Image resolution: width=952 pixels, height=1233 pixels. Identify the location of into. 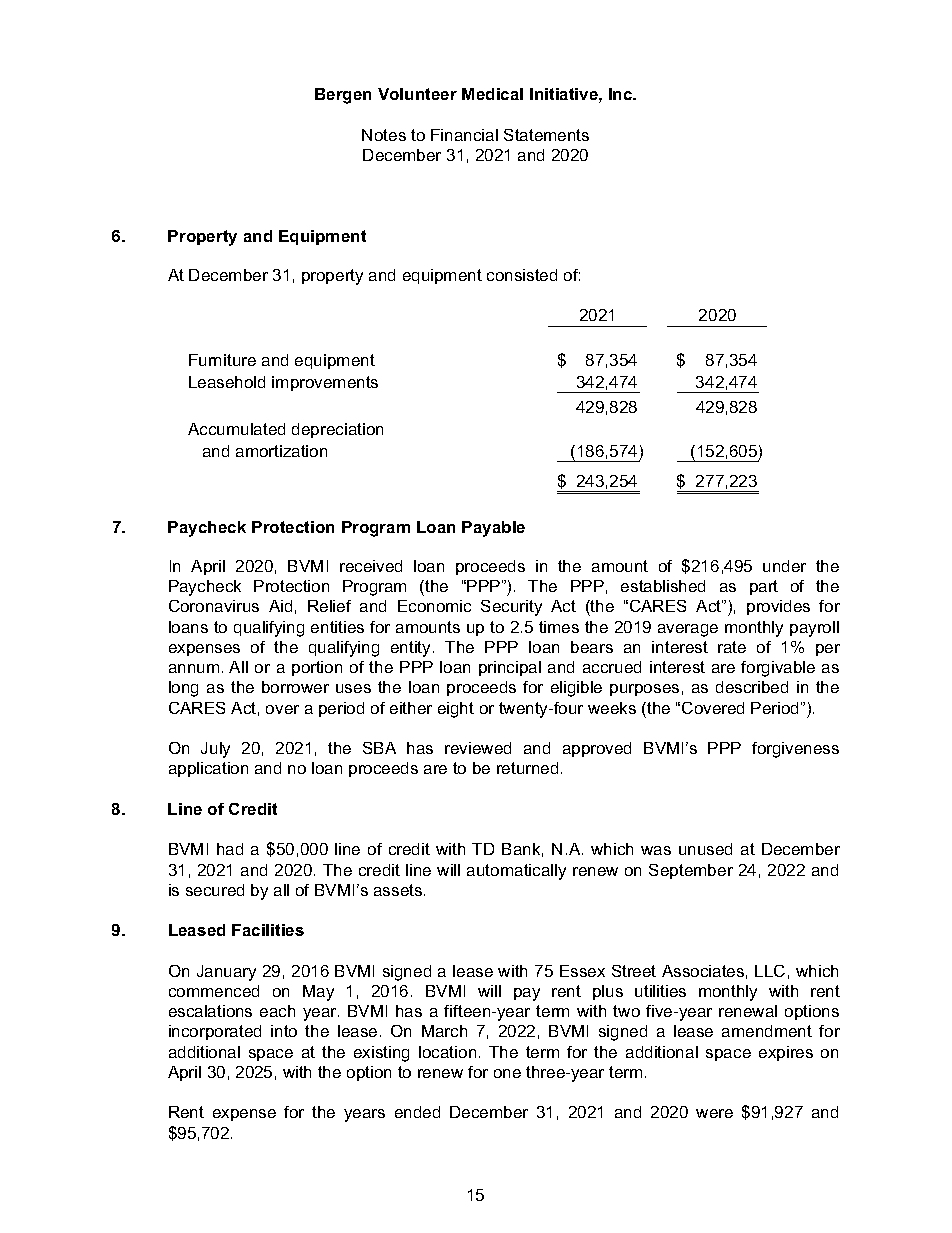
(284, 1031).
